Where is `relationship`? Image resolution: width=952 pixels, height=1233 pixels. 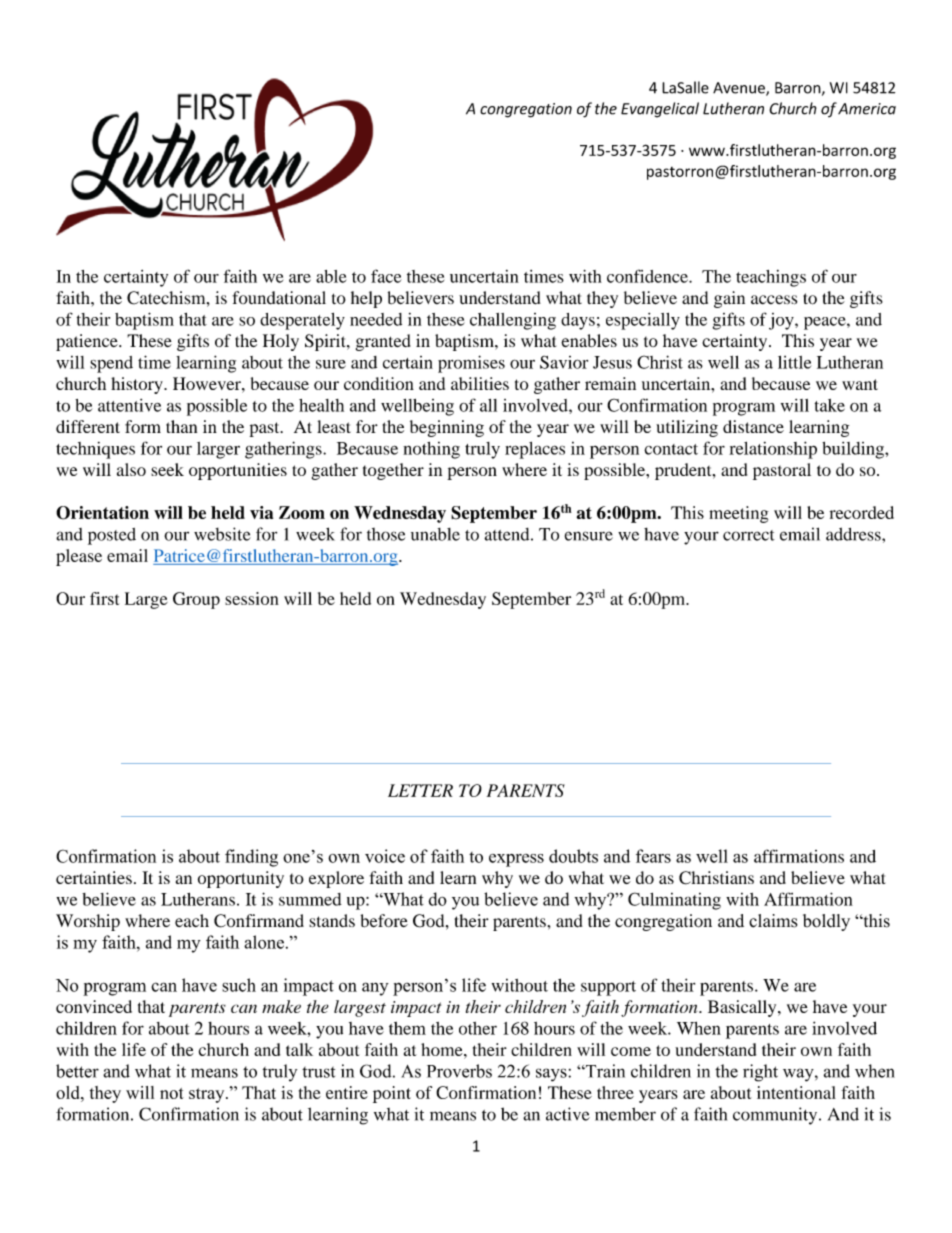 relationship is located at coordinates (773, 450).
